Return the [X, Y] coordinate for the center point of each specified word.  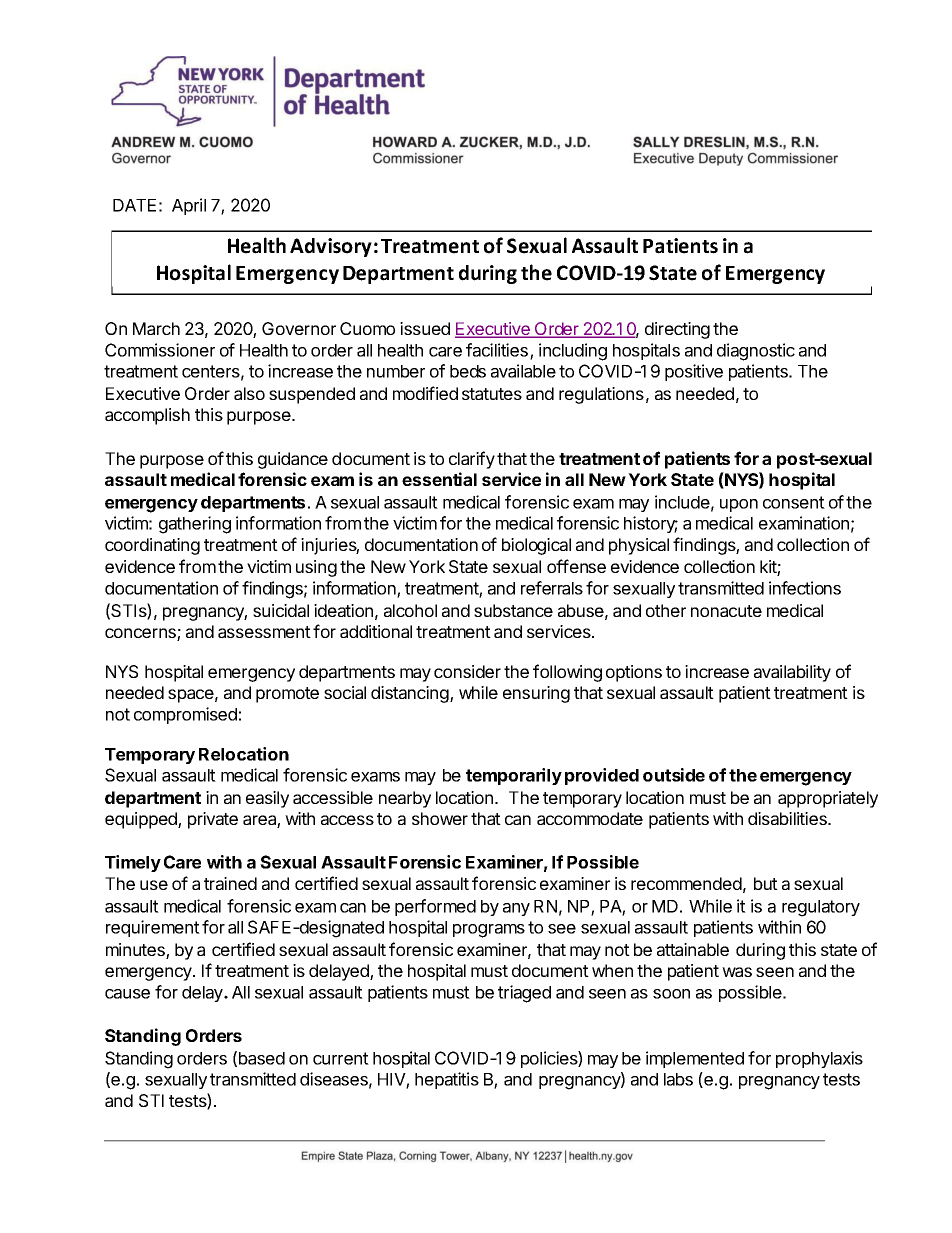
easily [267, 799]
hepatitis [447, 1080]
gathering [195, 525]
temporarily [514, 776]
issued [425, 328]
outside [674, 775]
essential [439, 479]
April [189, 206]
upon [739, 505]
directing [677, 330]
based [262, 1058]
